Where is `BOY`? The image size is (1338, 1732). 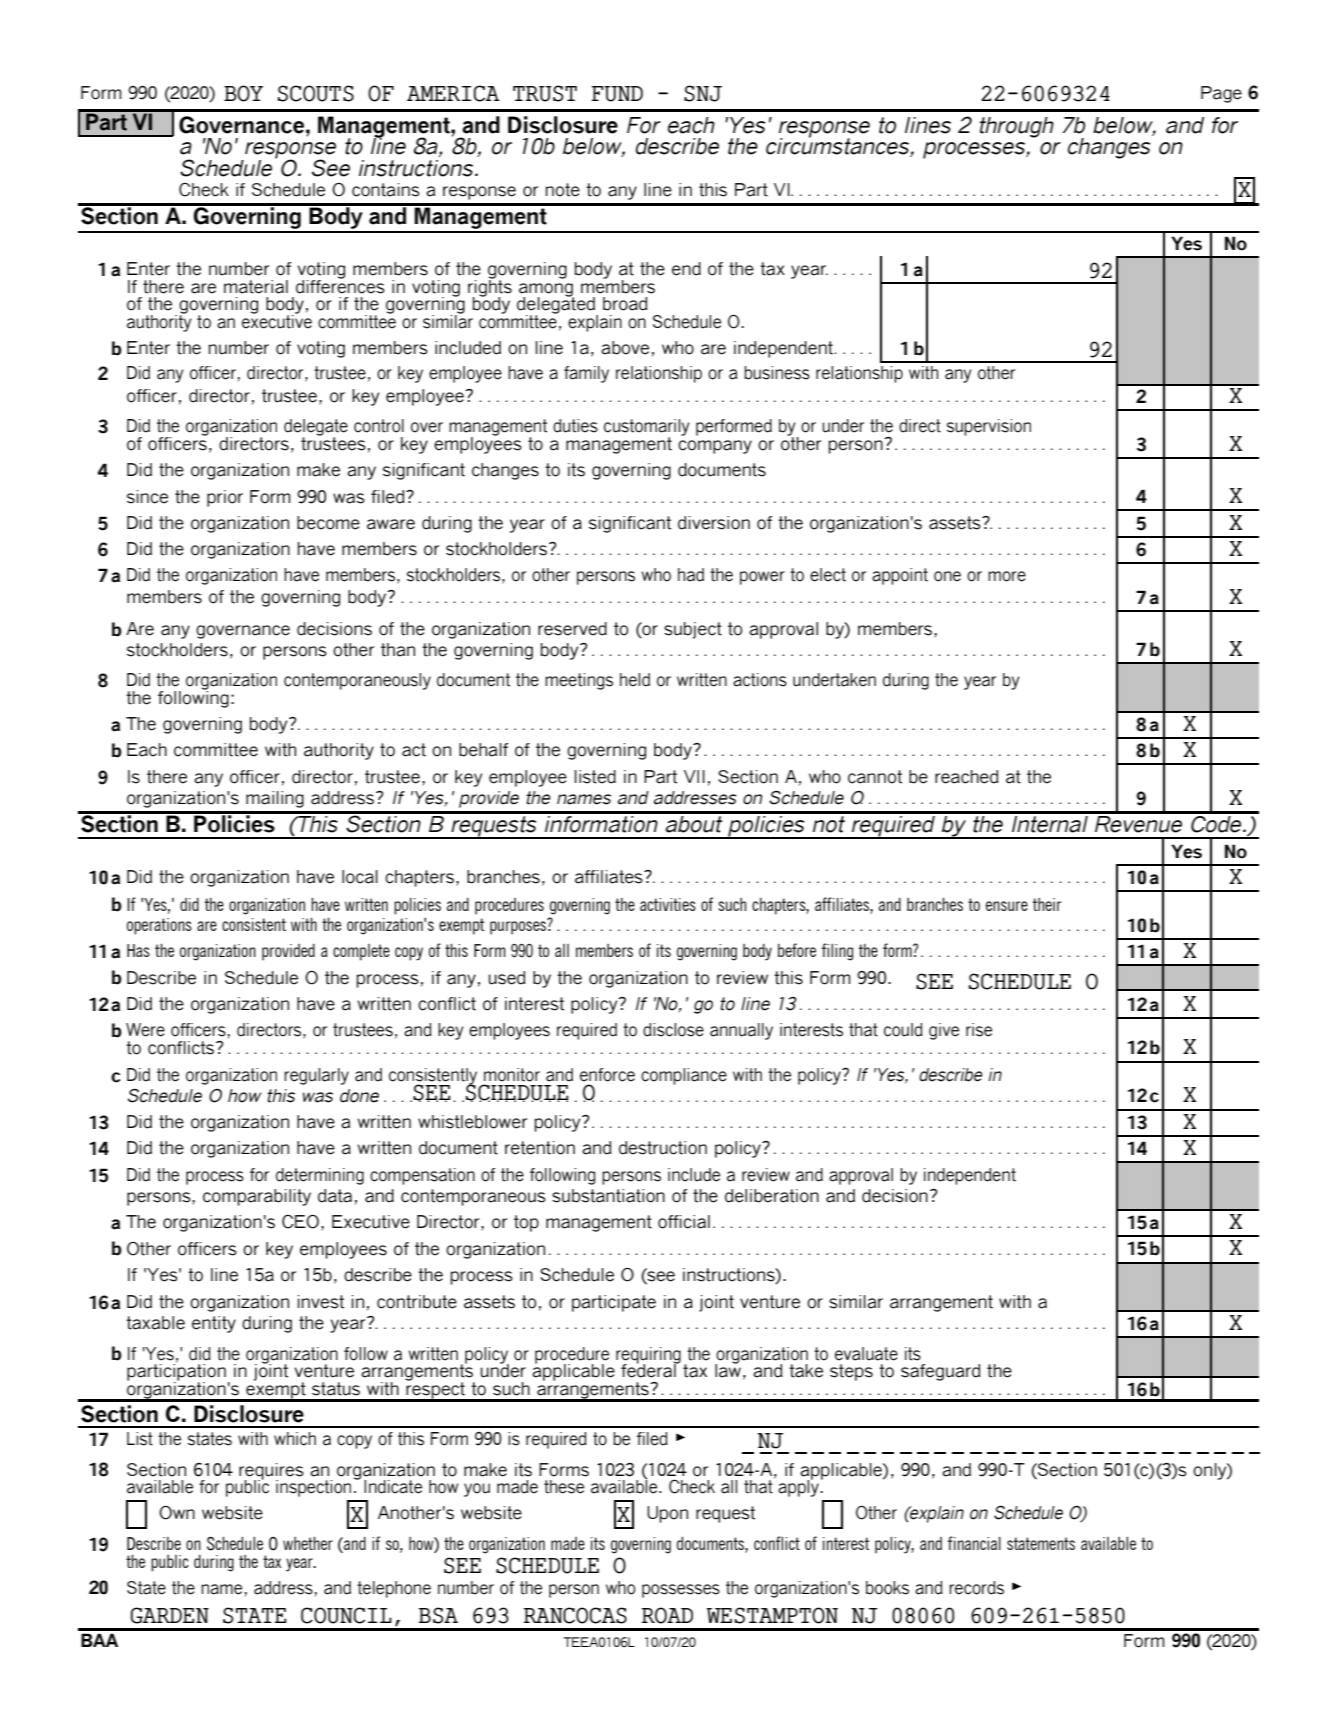 BOY is located at coordinates (243, 93).
